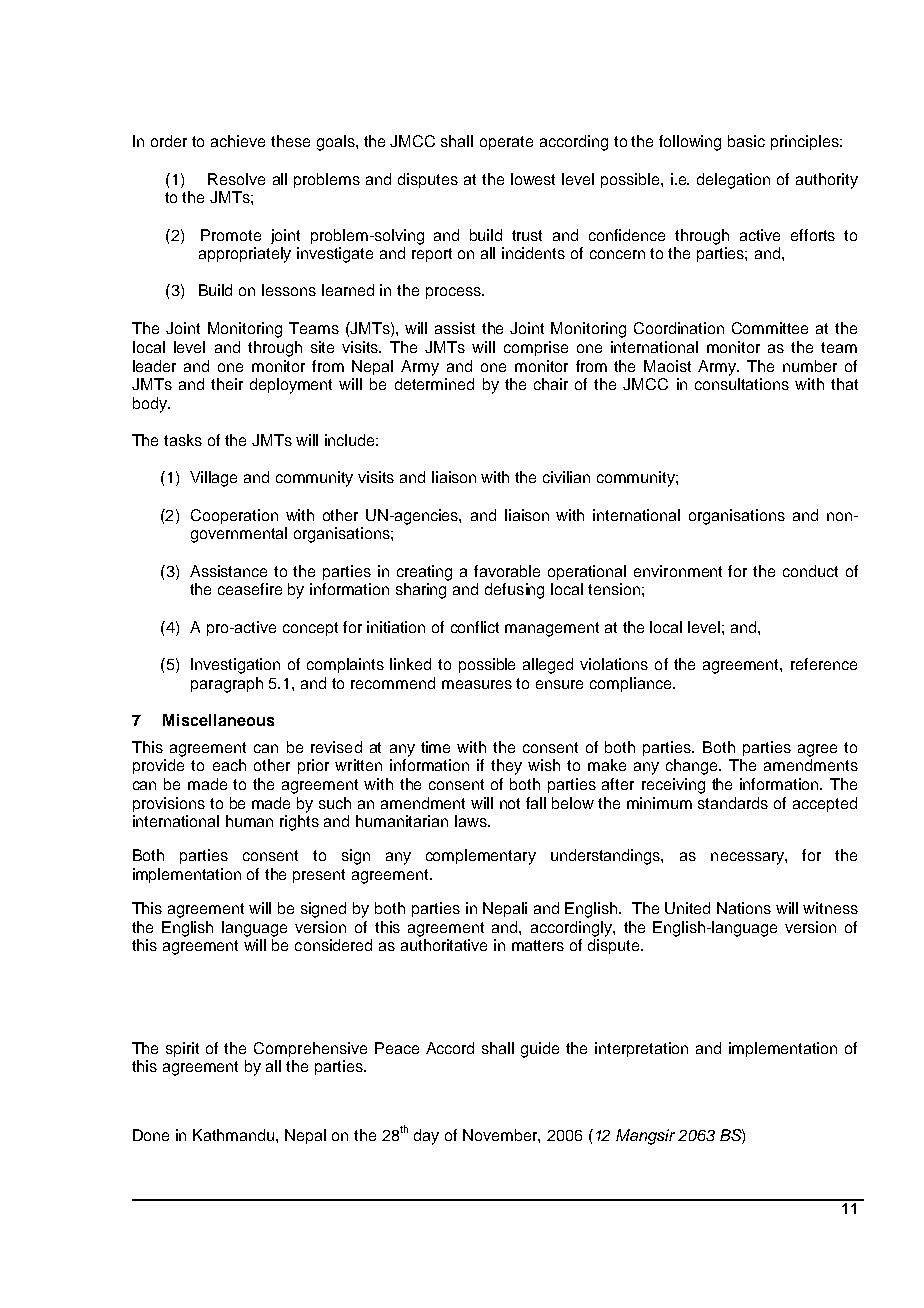  I want to click on Resolve, so click(236, 179).
